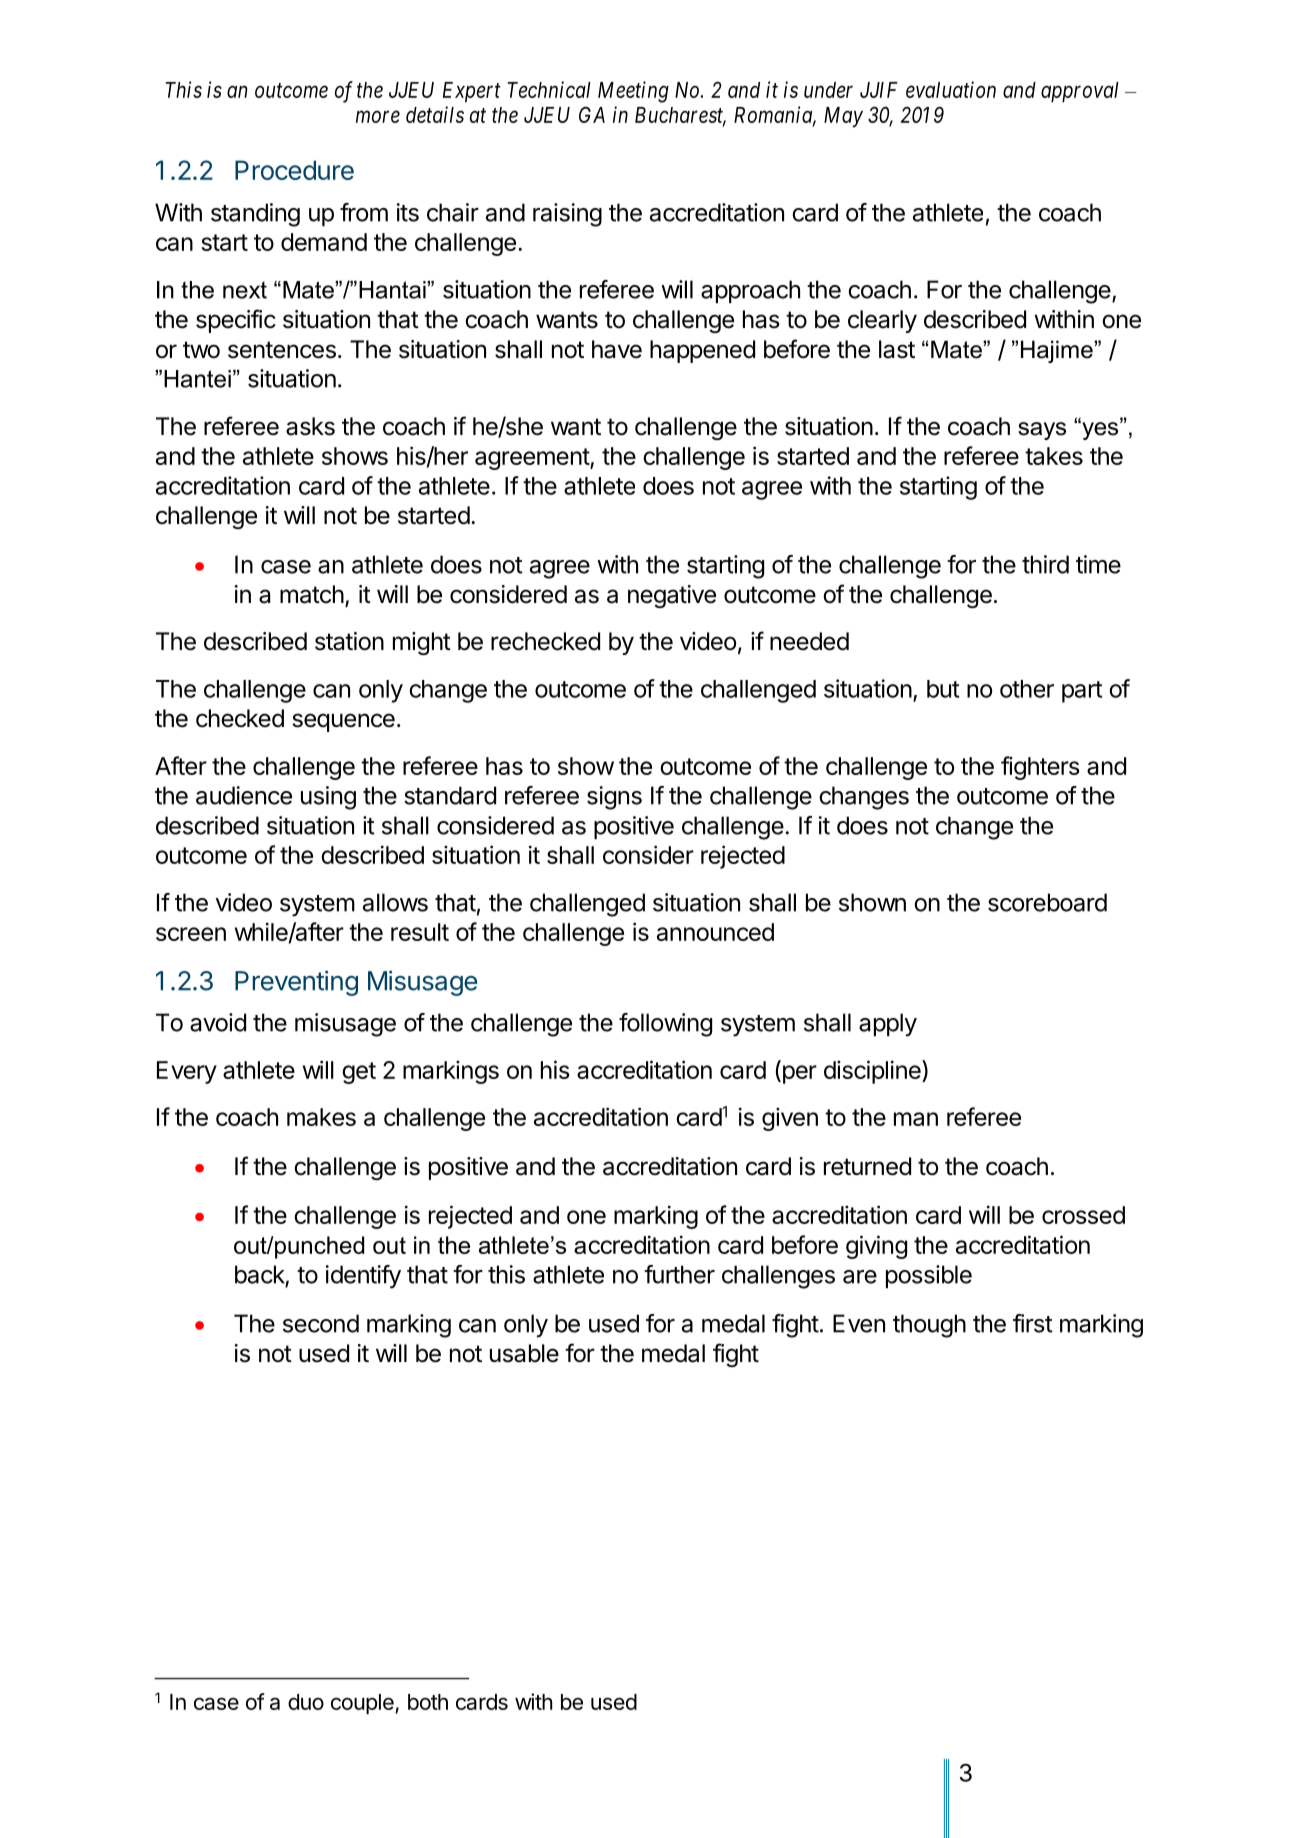 The image size is (1300, 1838). What do you see at coordinates (672, 596) in the screenshot?
I see `negative` at bounding box center [672, 596].
